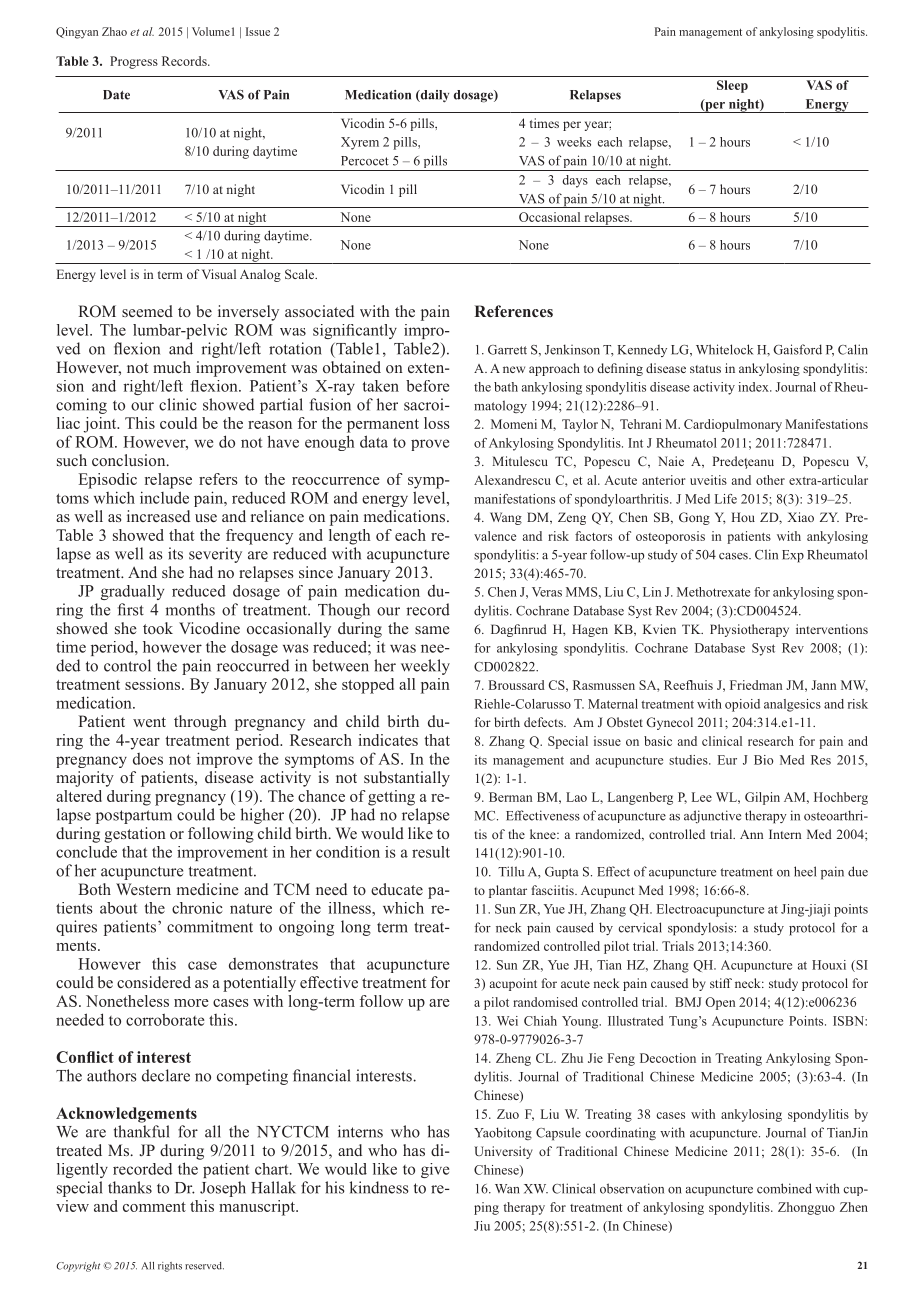  What do you see at coordinates (197, 908) in the screenshot?
I see `chronic` at bounding box center [197, 908].
